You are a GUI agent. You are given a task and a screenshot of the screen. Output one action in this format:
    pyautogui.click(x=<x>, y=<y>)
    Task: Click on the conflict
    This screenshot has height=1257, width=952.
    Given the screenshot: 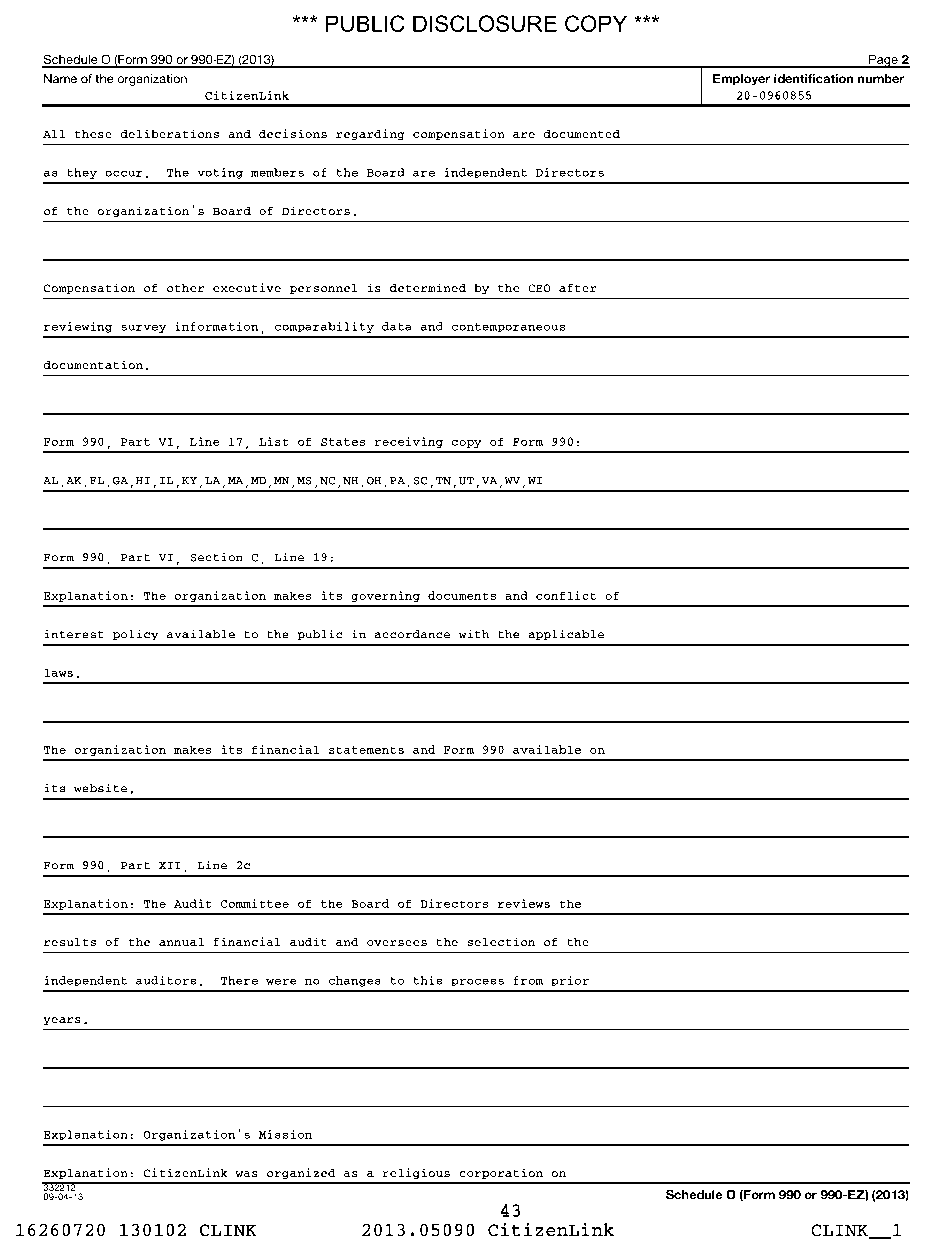 What is the action you would take?
    pyautogui.click(x=566, y=595)
